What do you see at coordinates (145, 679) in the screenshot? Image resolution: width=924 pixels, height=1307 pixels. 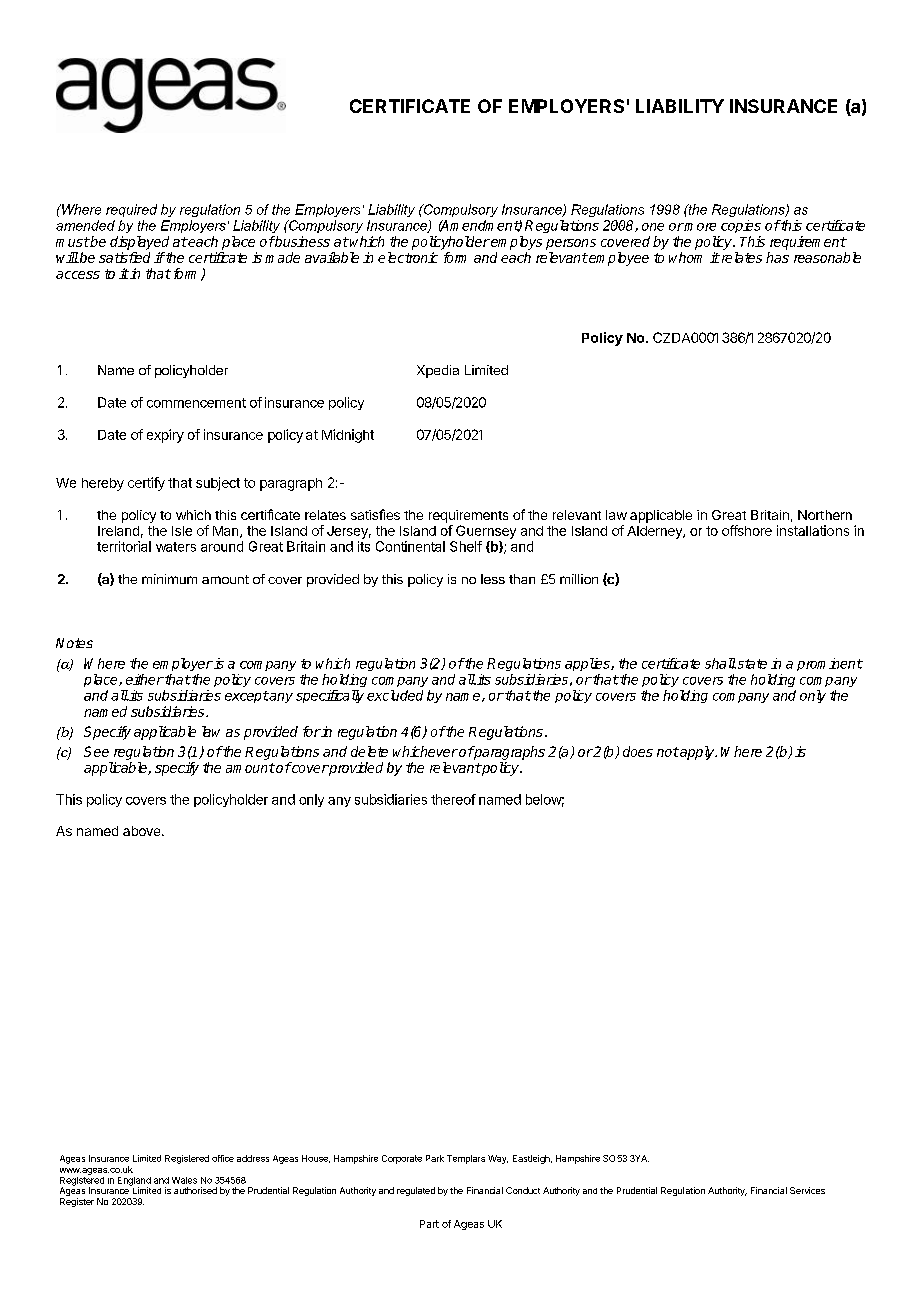 I see `either` at bounding box center [145, 679].
